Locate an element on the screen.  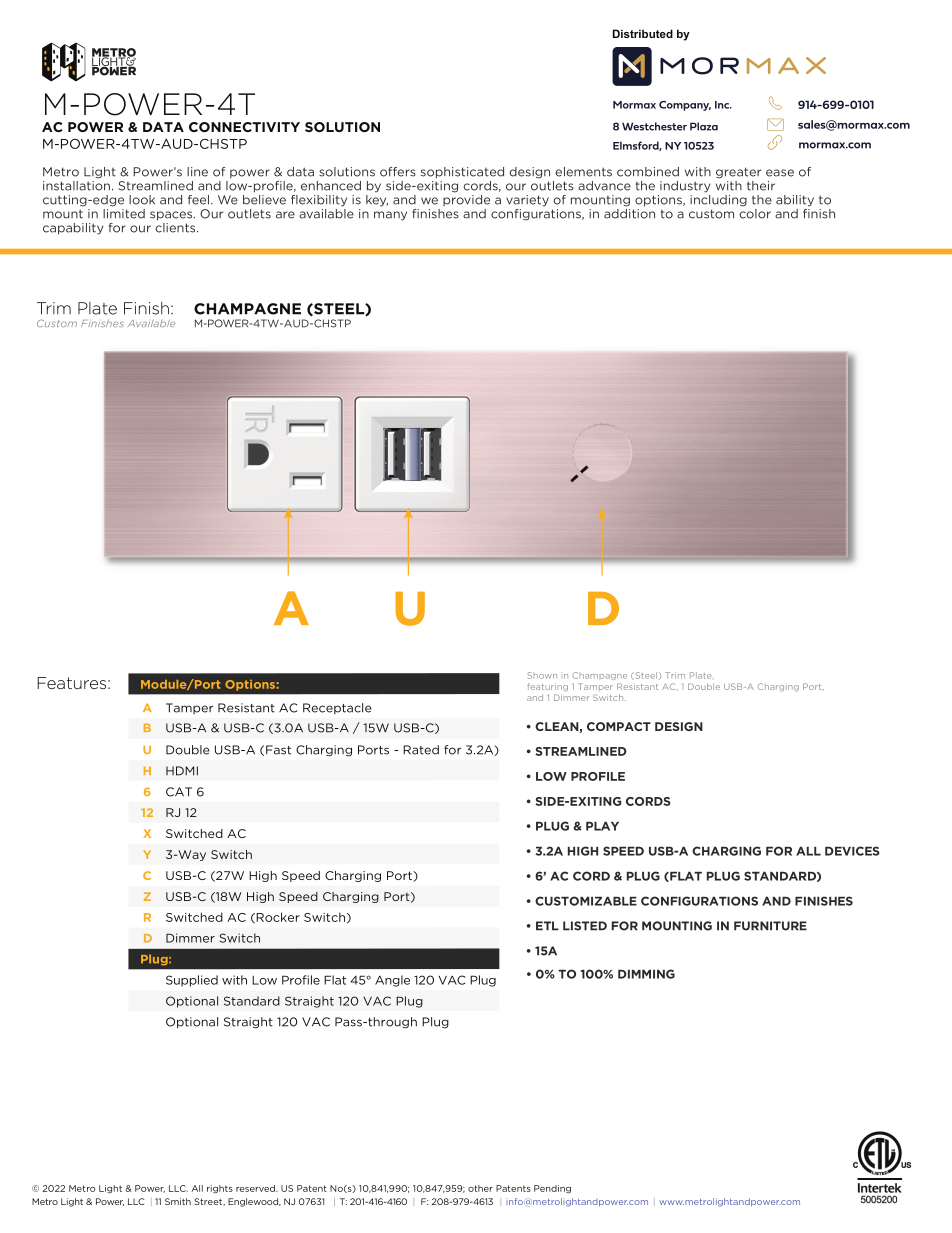
Shown is located at coordinates (542, 675).
